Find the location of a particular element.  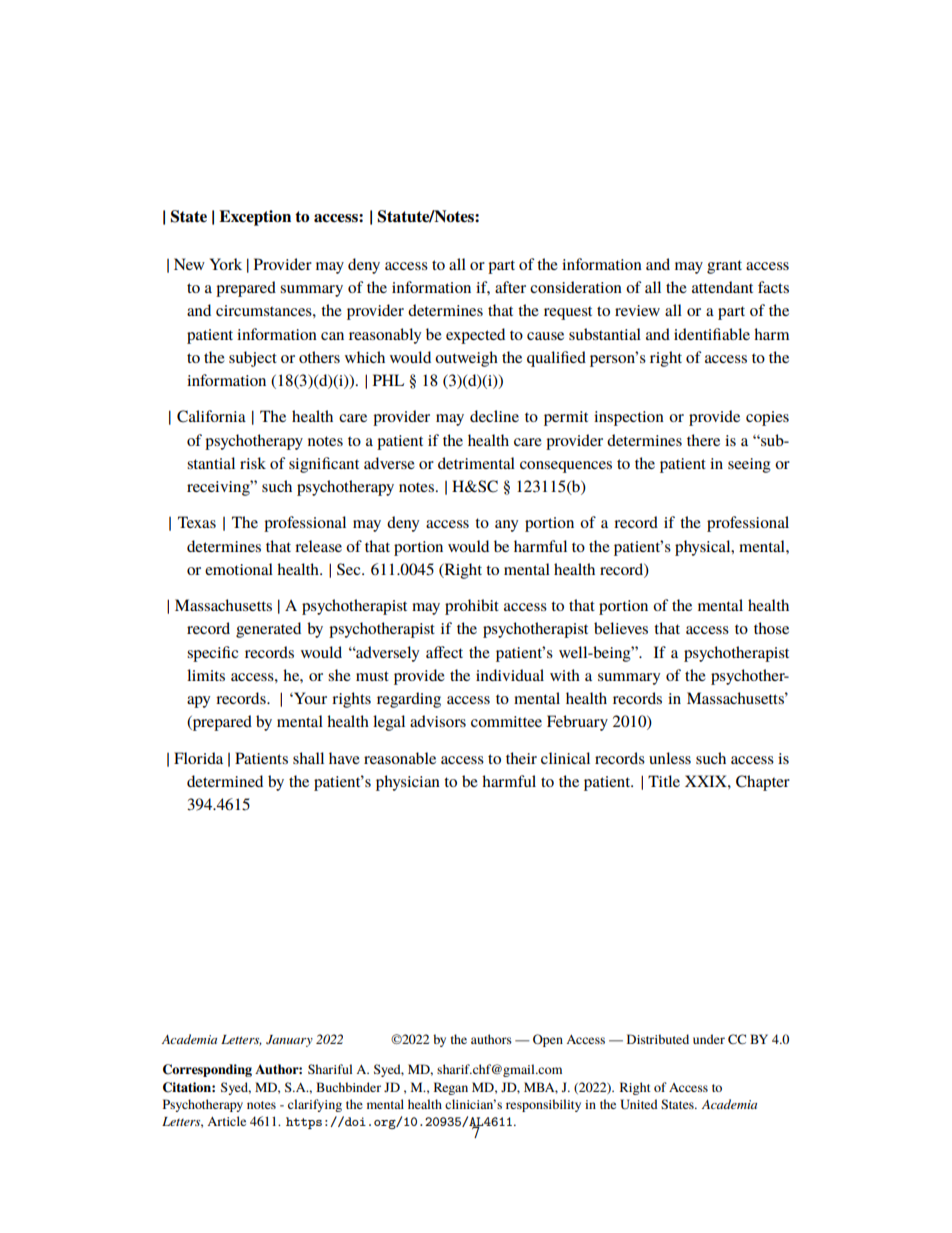

after is located at coordinates (510, 287).
